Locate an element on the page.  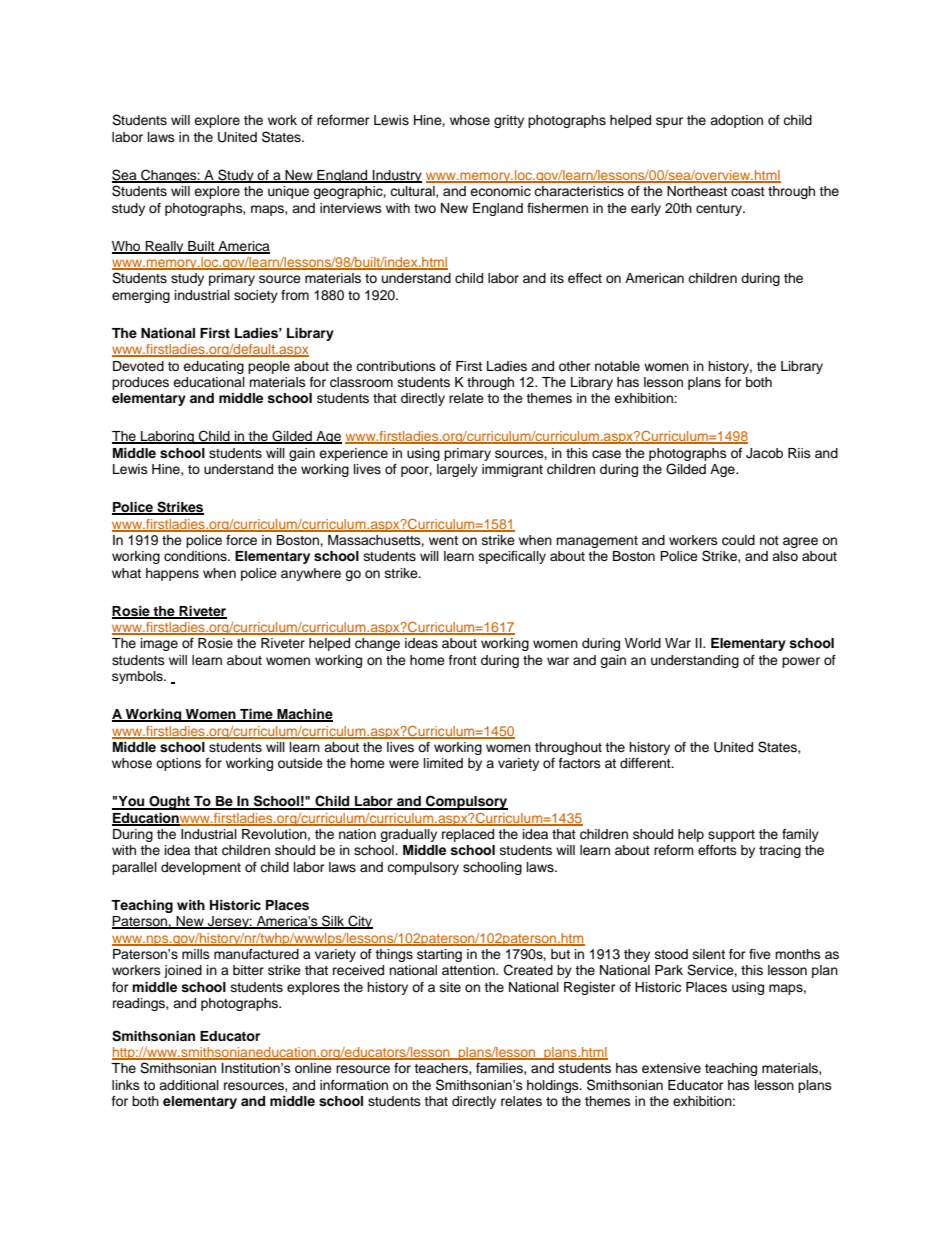
unique is located at coordinates (288, 192).
